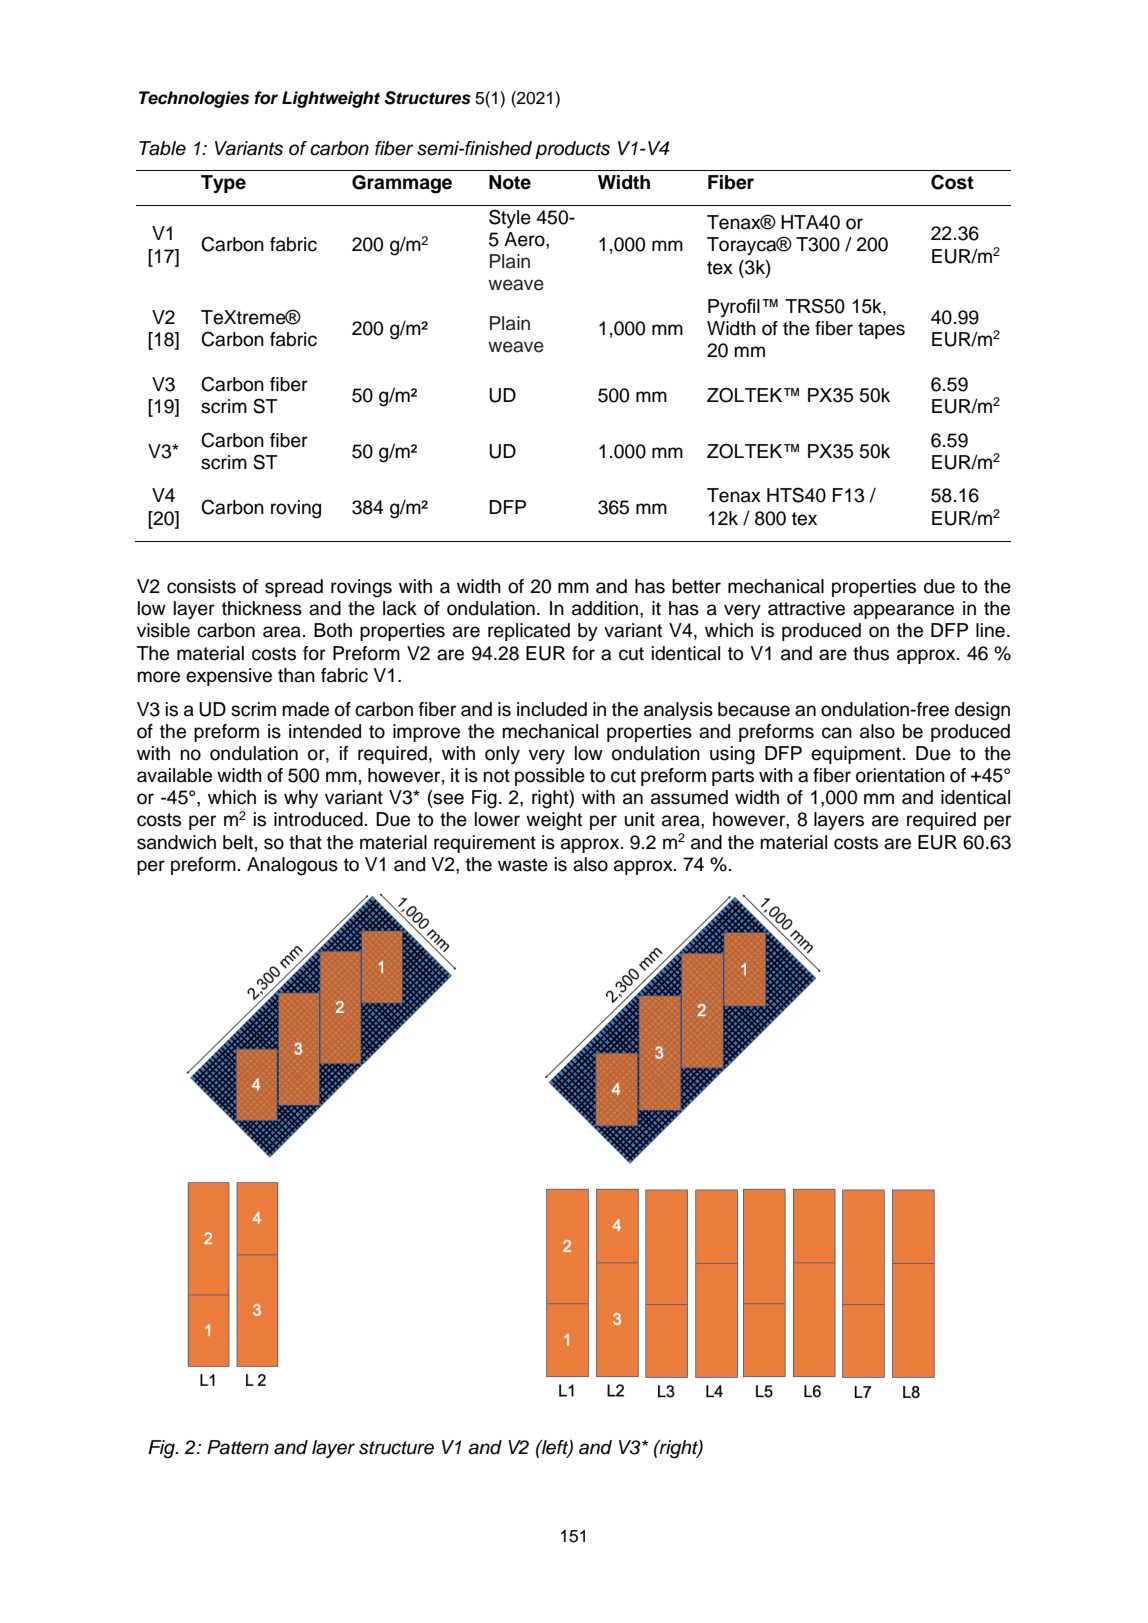 Image resolution: width=1148 pixels, height=1623 pixels. What do you see at coordinates (550, 777) in the page?
I see `possible` at bounding box center [550, 777].
